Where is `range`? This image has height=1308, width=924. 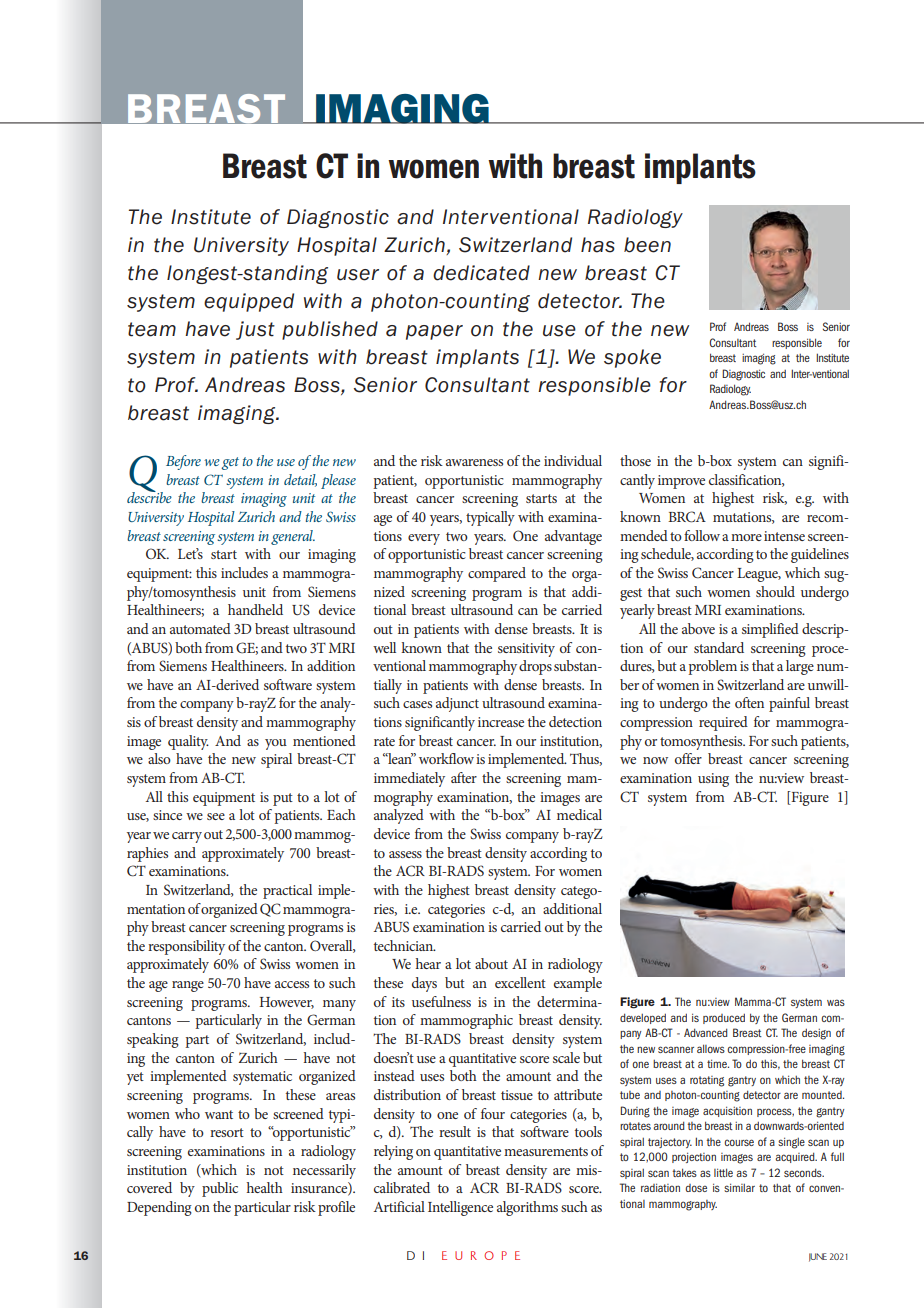 range is located at coordinates (188, 986).
